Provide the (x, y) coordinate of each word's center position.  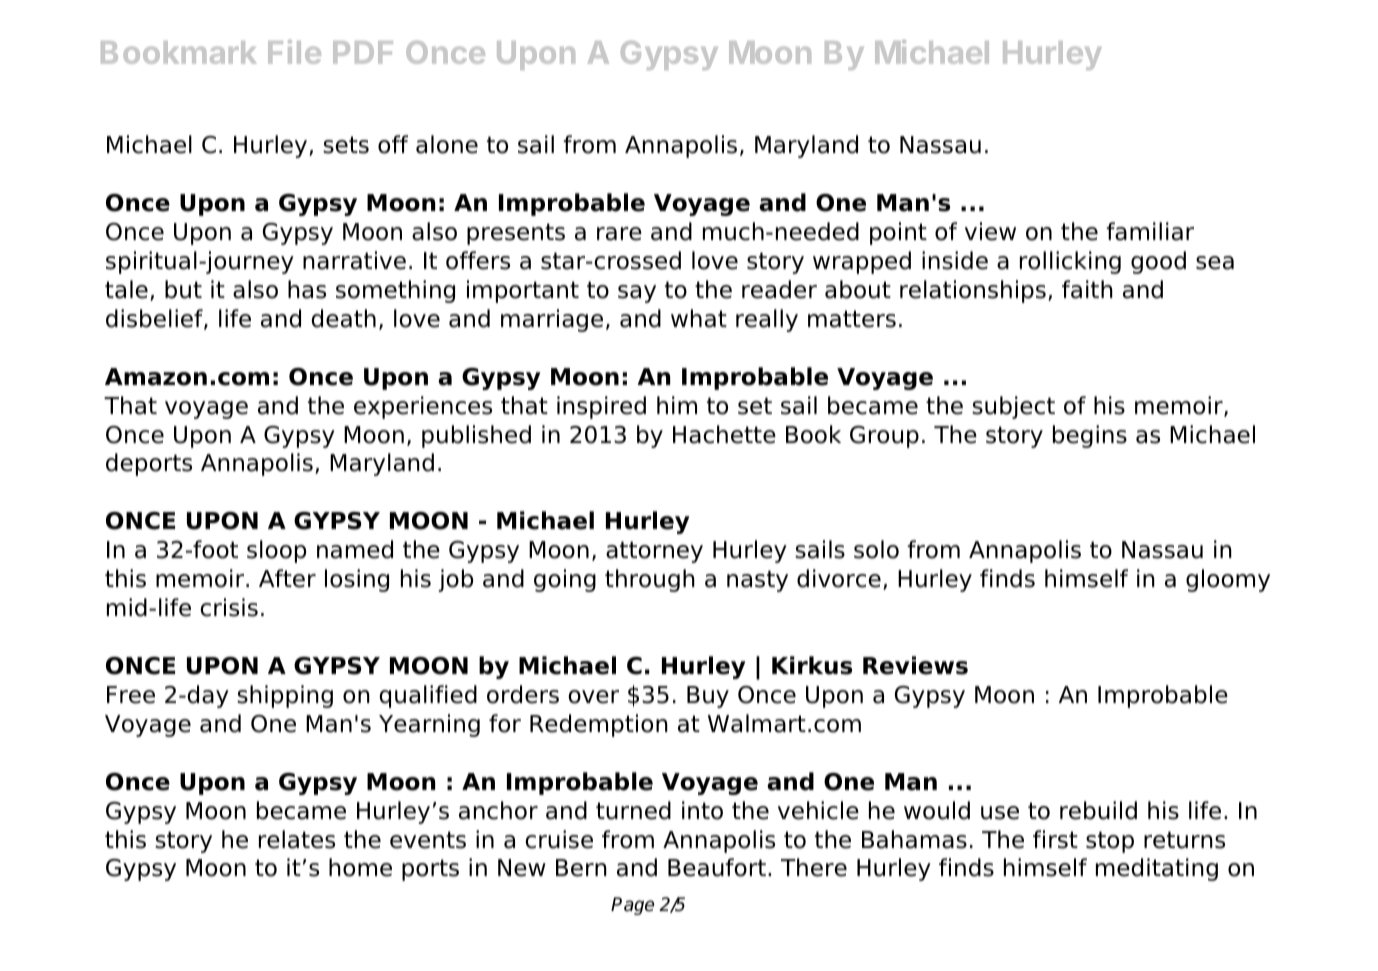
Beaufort (717, 867)
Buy (708, 697)
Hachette (724, 434)
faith (1087, 289)
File (294, 52)
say (637, 294)
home (360, 867)
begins (1090, 436)
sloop (276, 551)
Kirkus (812, 665)
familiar (1150, 231)
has (307, 289)
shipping (285, 696)
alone (447, 144)
